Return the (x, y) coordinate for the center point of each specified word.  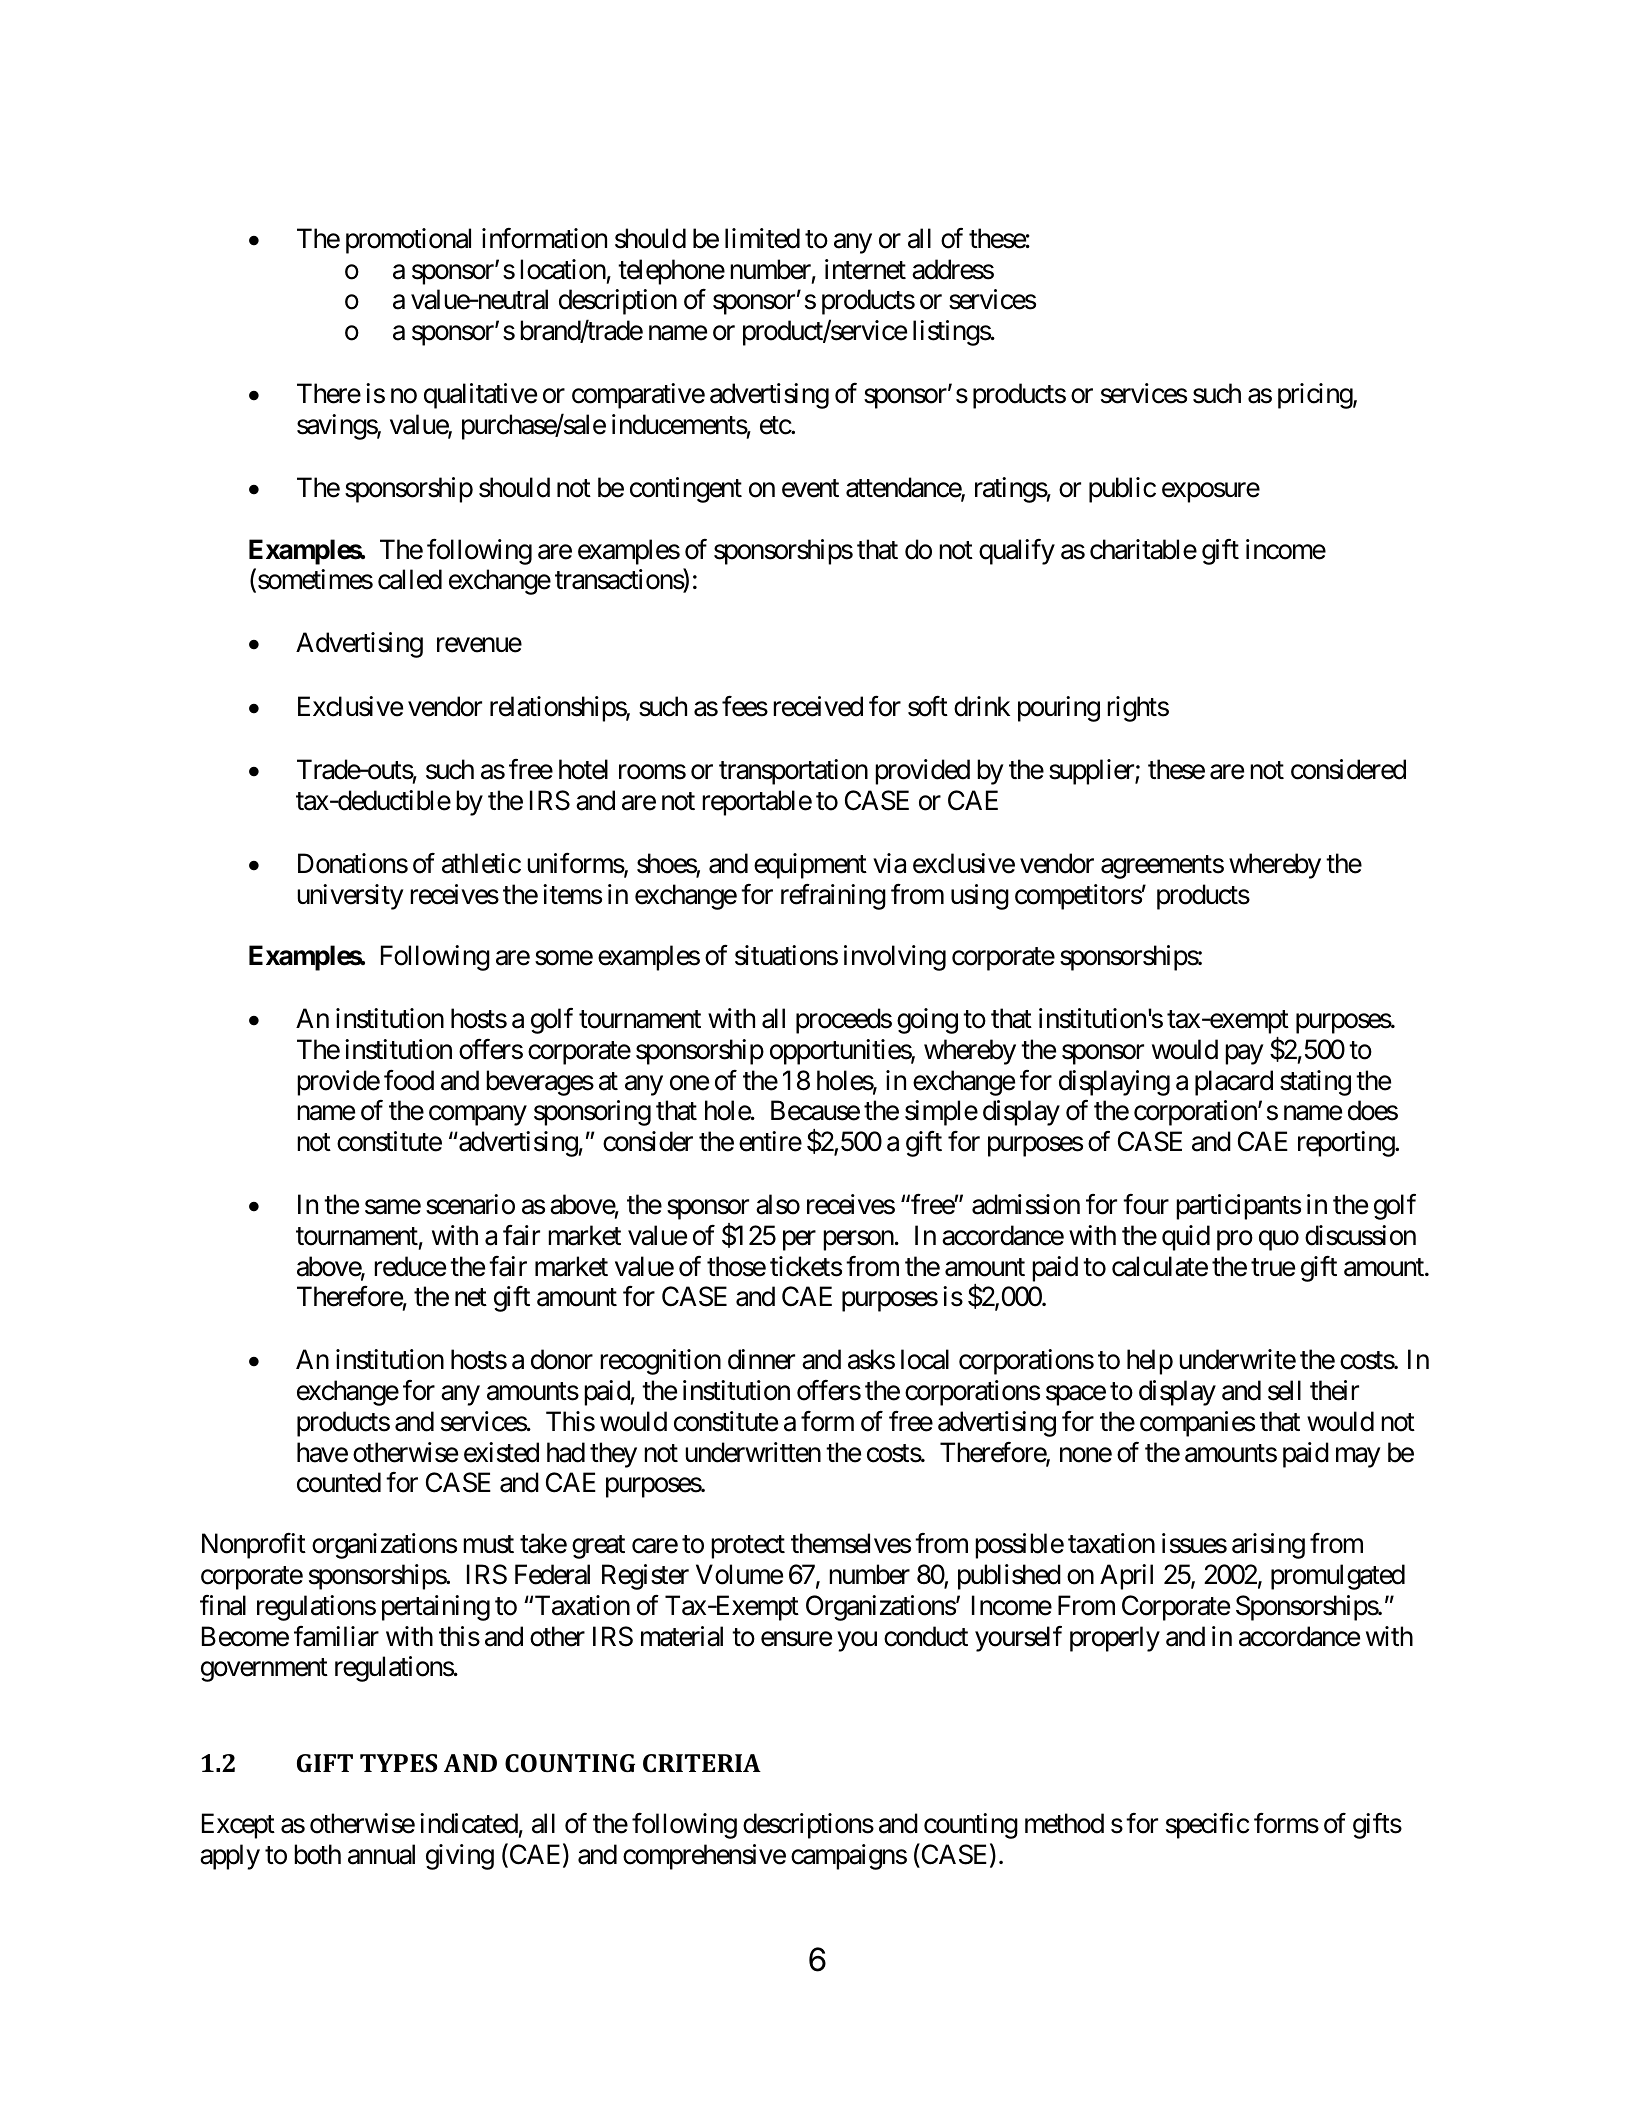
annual (381, 1854)
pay (1244, 1055)
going (927, 1021)
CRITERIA (702, 1763)
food (409, 1080)
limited (762, 238)
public (1122, 490)
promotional (408, 241)
